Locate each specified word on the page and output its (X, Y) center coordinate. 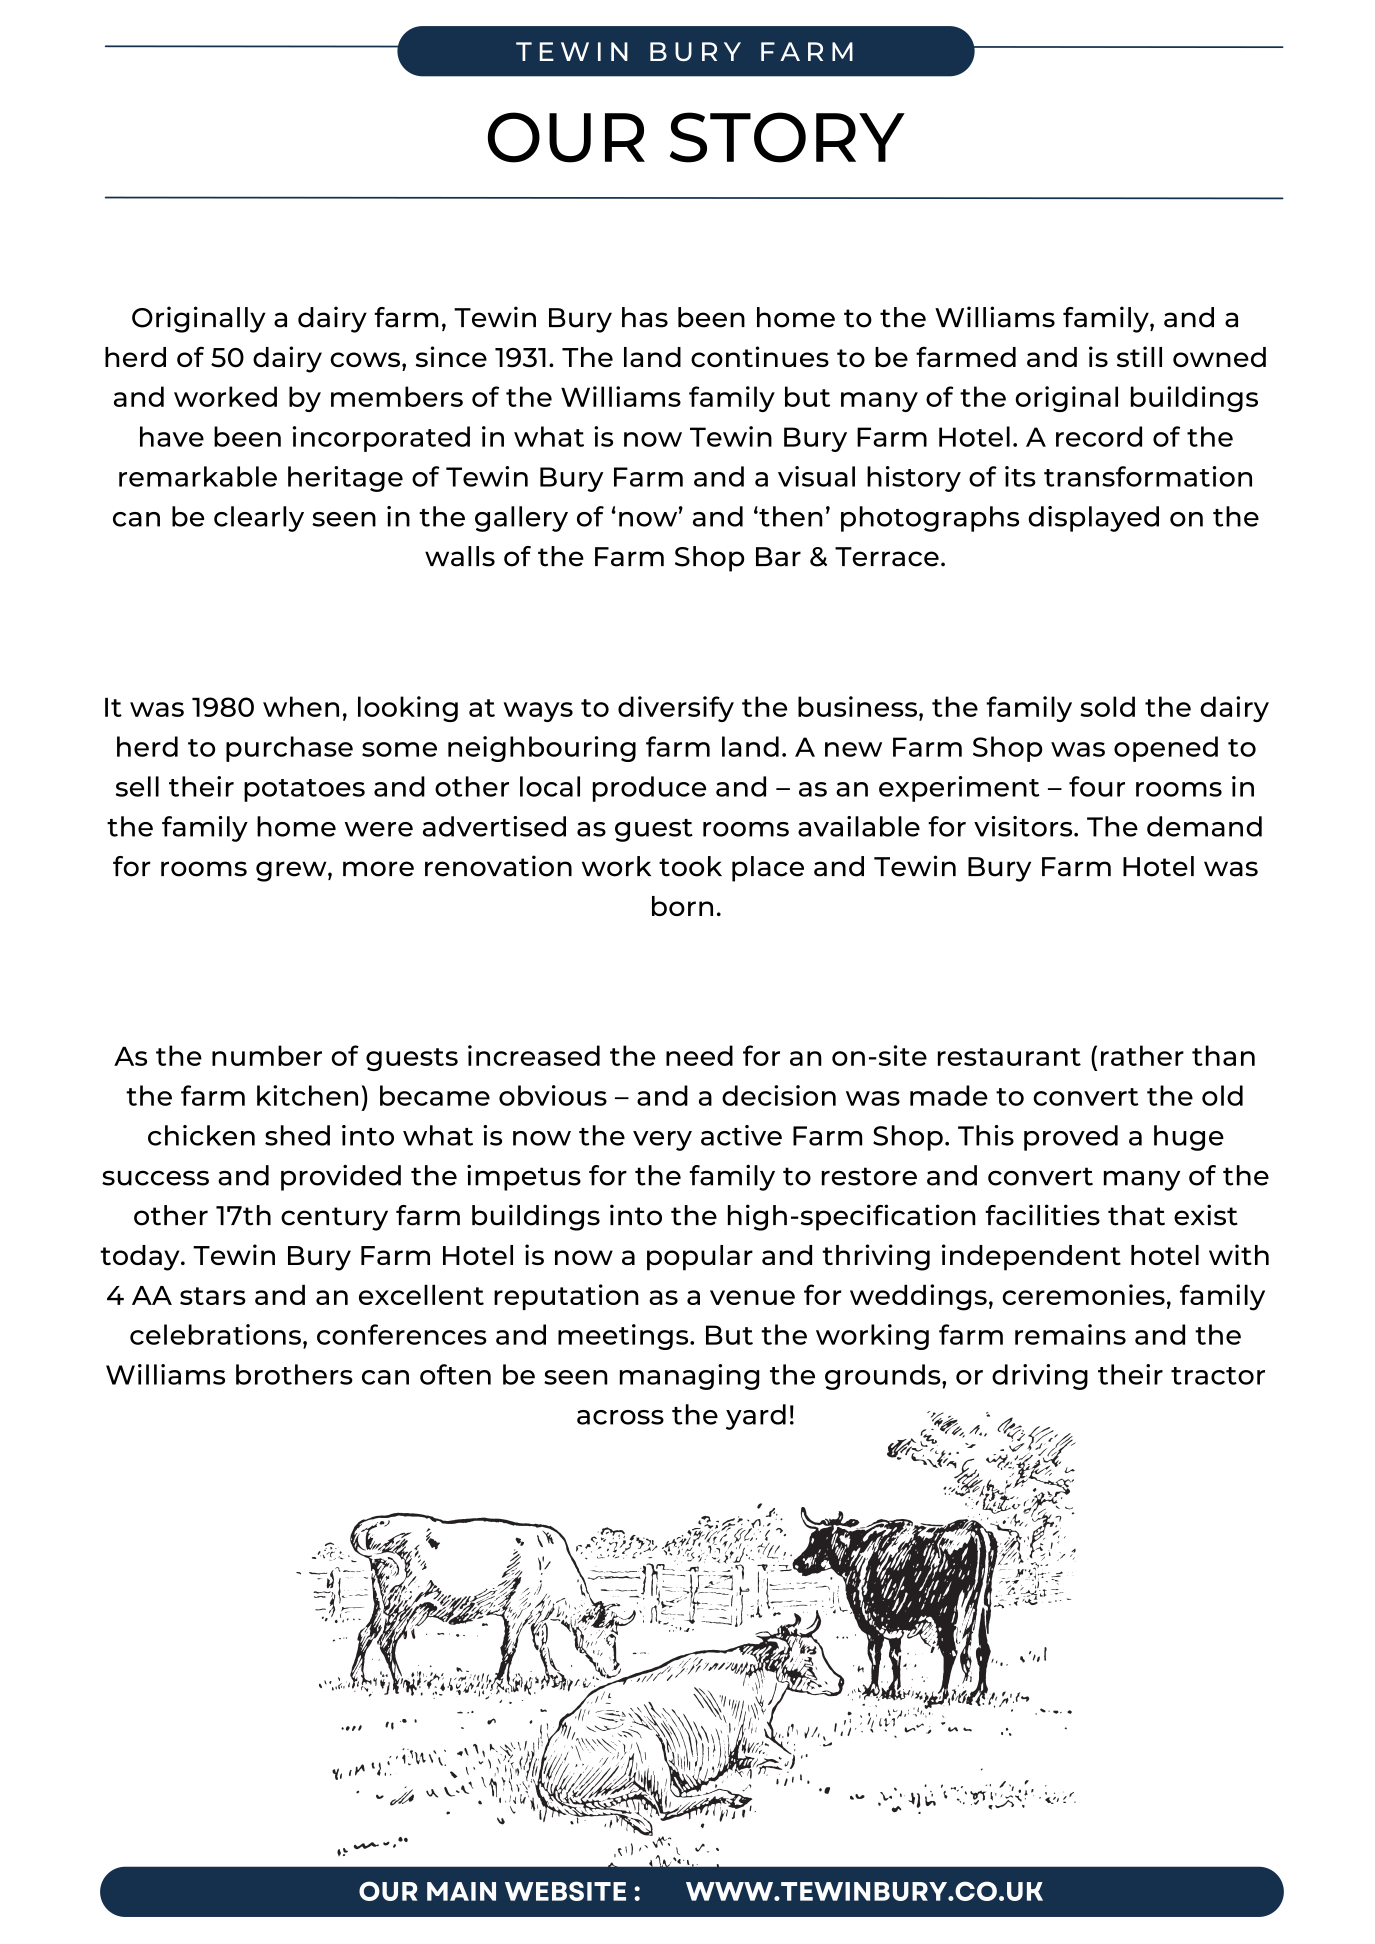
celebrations (215, 1334)
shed (297, 1135)
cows (366, 359)
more (378, 869)
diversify (676, 709)
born (682, 906)
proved (1071, 1138)
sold (1108, 706)
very (662, 1141)
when (301, 706)
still (1139, 356)
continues (760, 356)
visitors (1024, 826)
